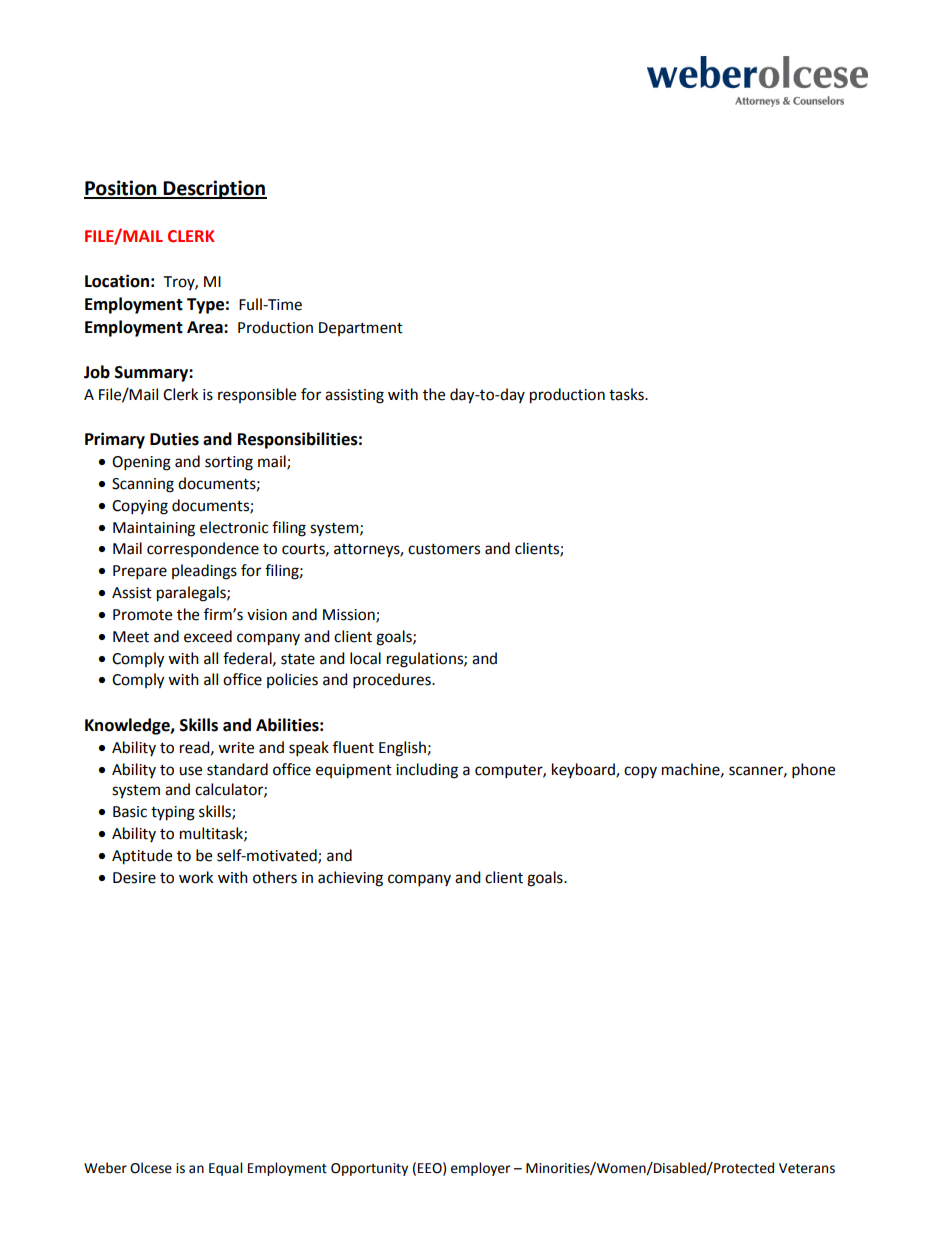 Image resolution: width=952 pixels, height=1233 pixels. I want to click on exceed, so click(208, 636).
